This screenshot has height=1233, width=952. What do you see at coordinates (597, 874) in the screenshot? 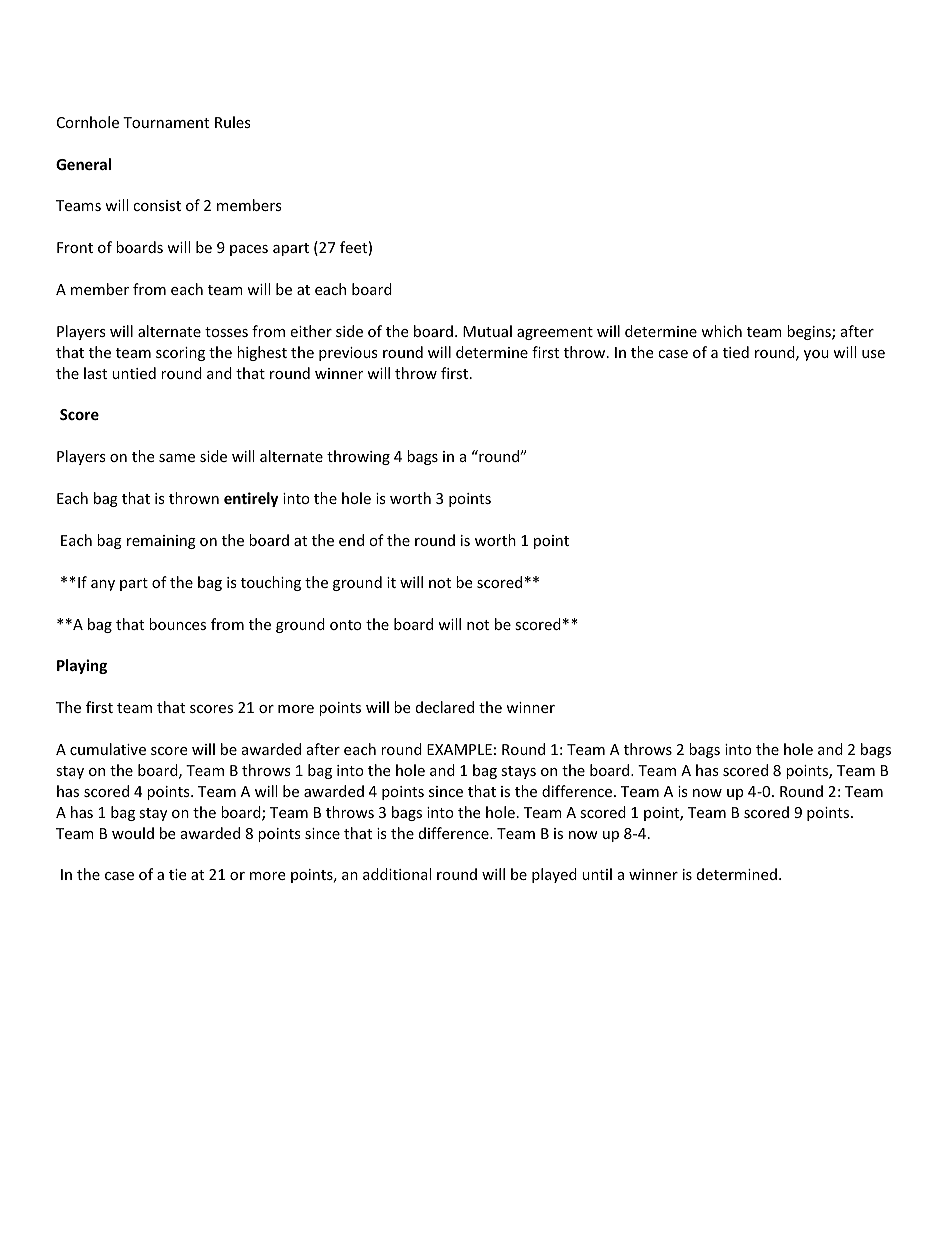
I see `until` at bounding box center [597, 874].
